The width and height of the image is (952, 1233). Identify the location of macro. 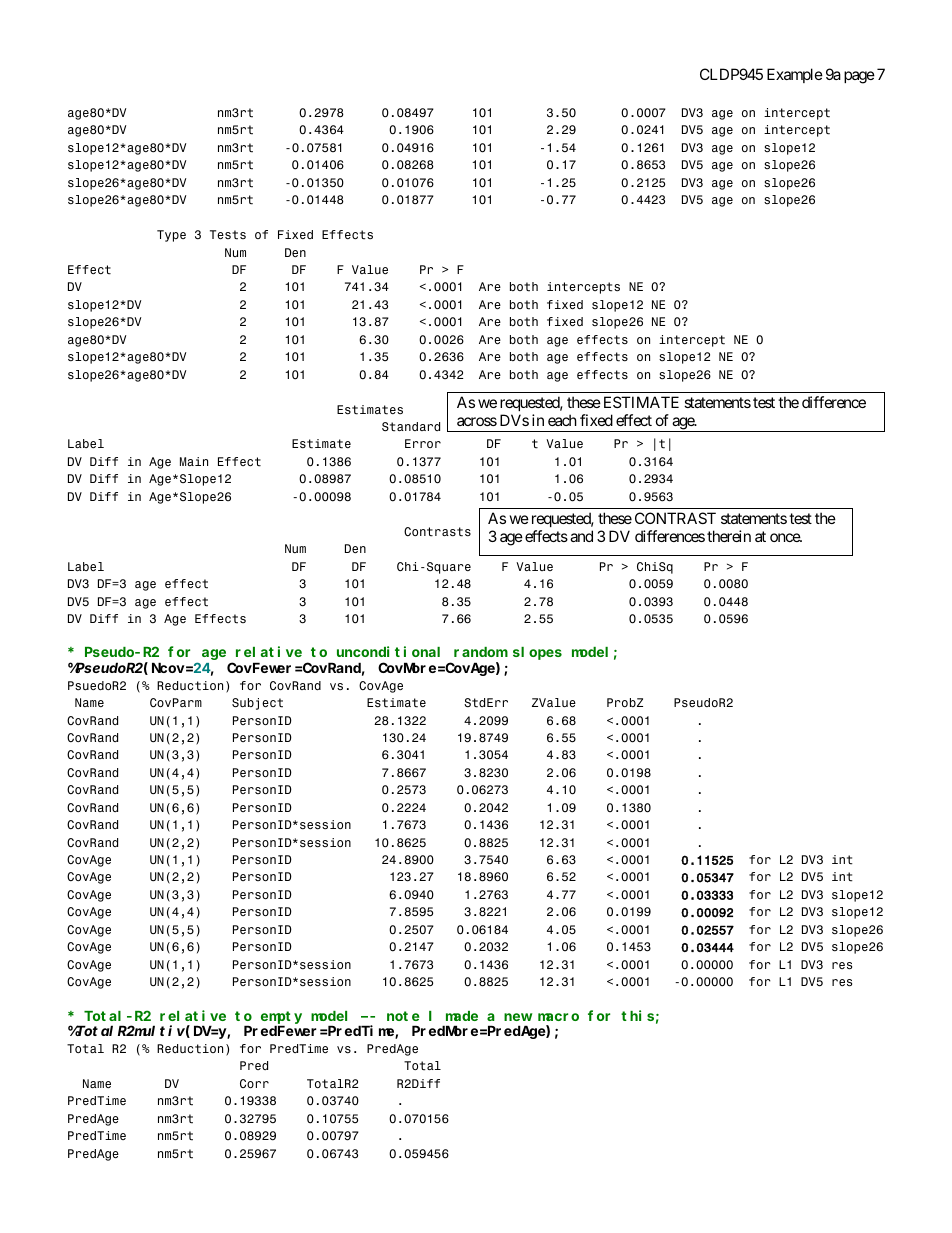
(558, 1017).
